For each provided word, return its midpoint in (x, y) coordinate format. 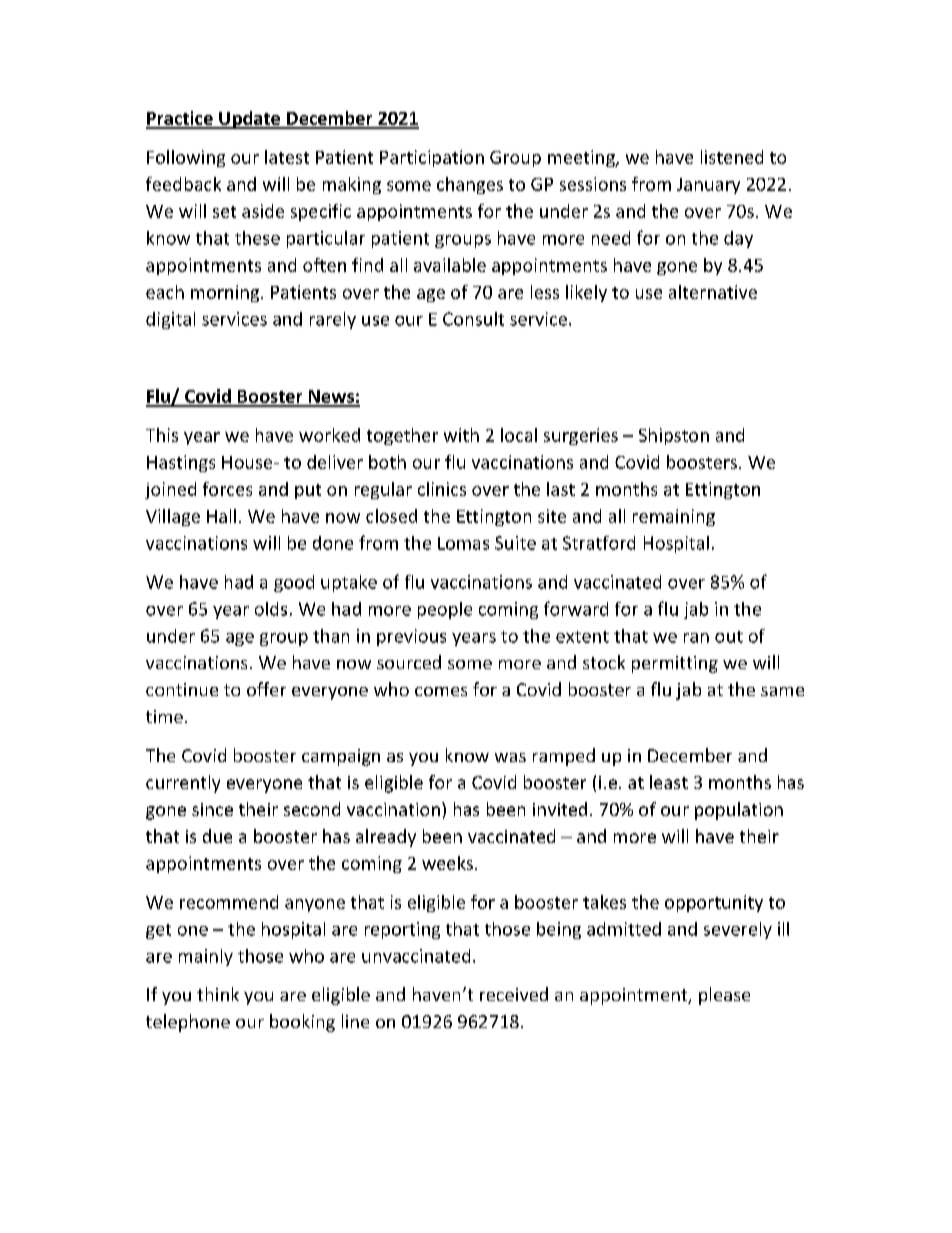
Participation (432, 158)
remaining (674, 517)
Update (250, 120)
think (218, 994)
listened (732, 157)
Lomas (463, 543)
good (294, 583)
